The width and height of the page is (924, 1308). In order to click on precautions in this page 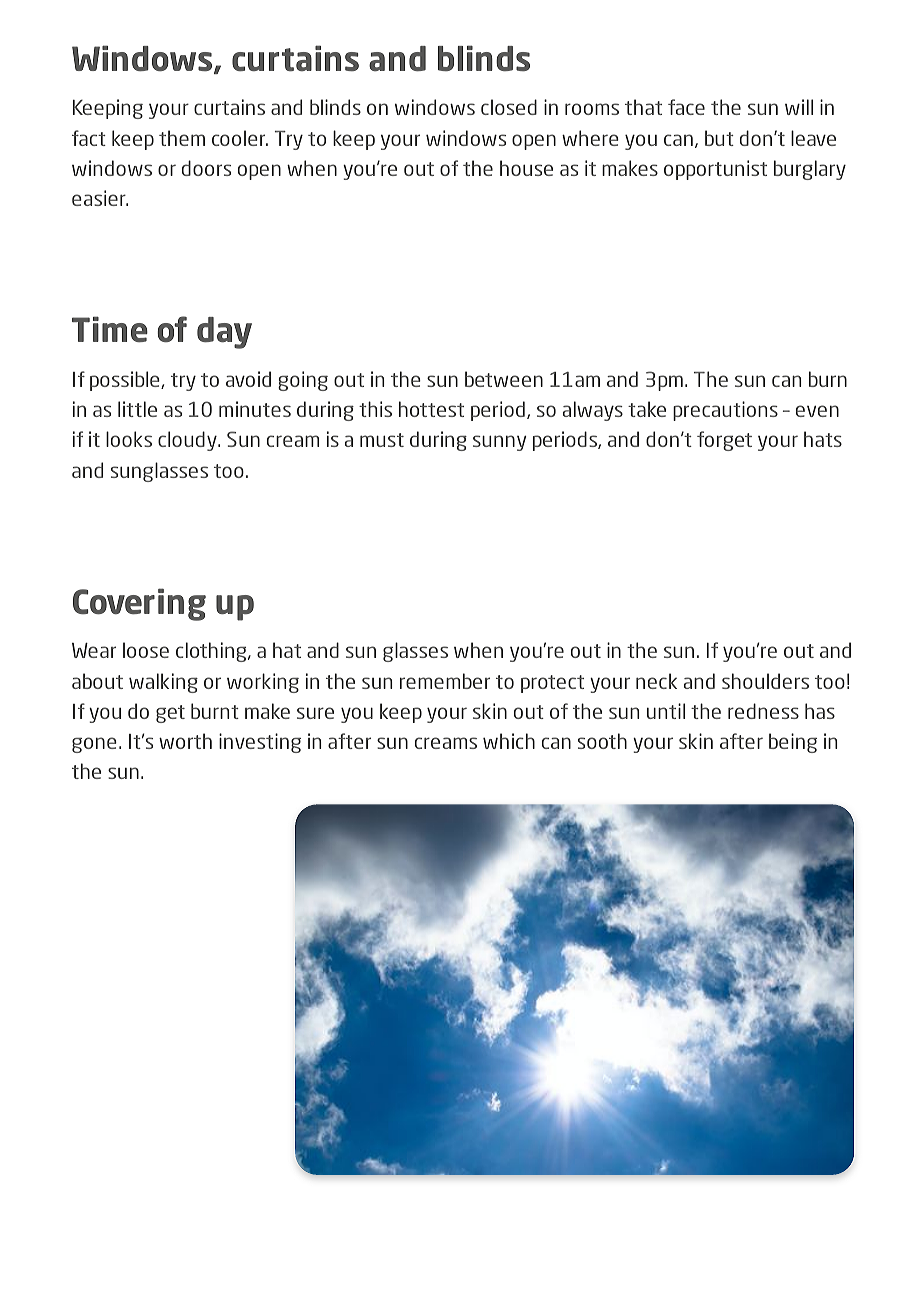, I will do `click(725, 411)`.
